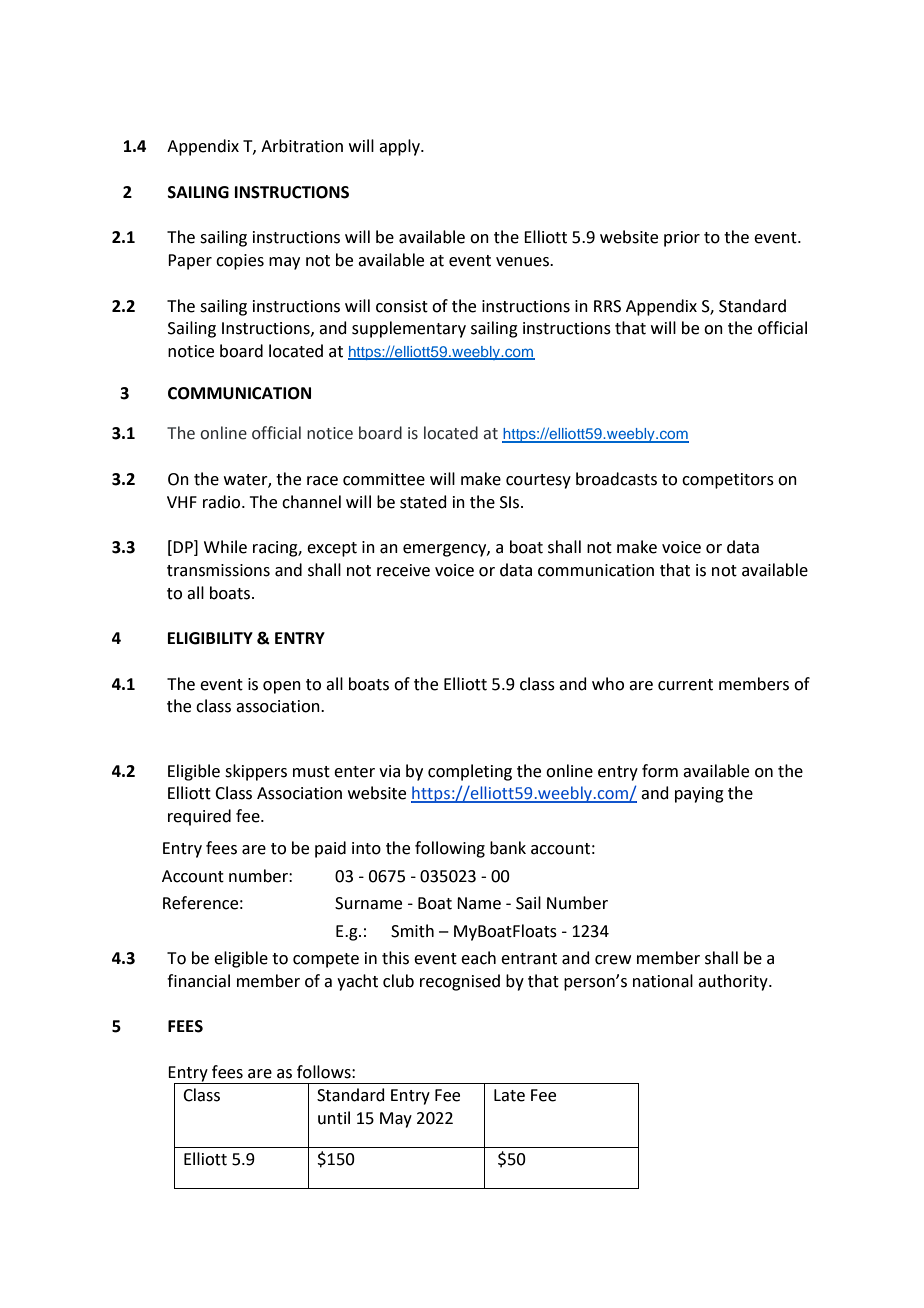 The height and width of the screenshot is (1308, 924). Describe the element at coordinates (400, 147) in the screenshot. I see `apply` at that location.
